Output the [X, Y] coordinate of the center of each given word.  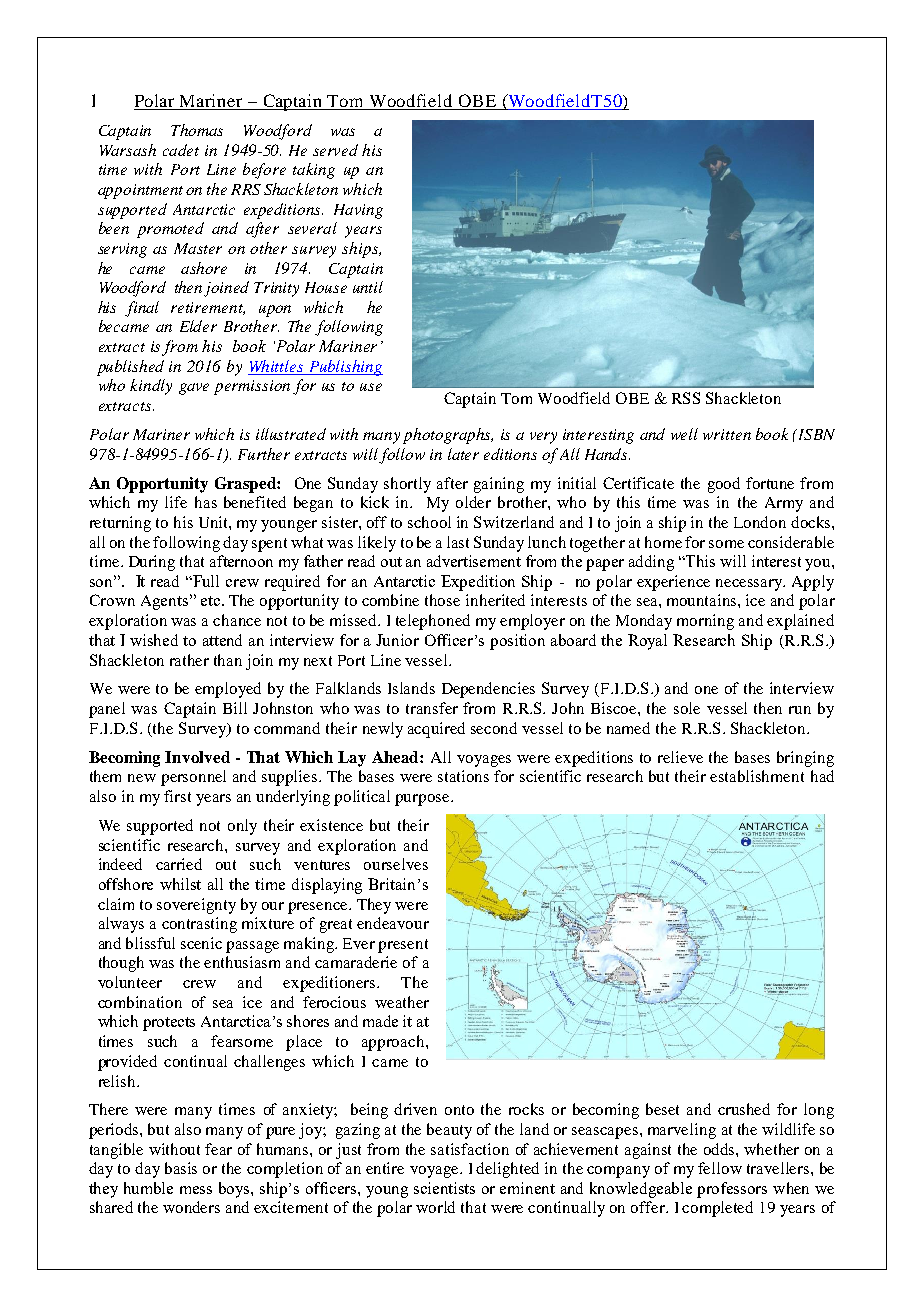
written [727, 434]
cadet [181, 150]
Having [358, 211]
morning [705, 622]
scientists [444, 1188]
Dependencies [488, 690]
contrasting [199, 925]
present [403, 946]
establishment [757, 776]
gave [194, 389]
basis [181, 1168]
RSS [686, 398]
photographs [448, 436]
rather [189, 660]
